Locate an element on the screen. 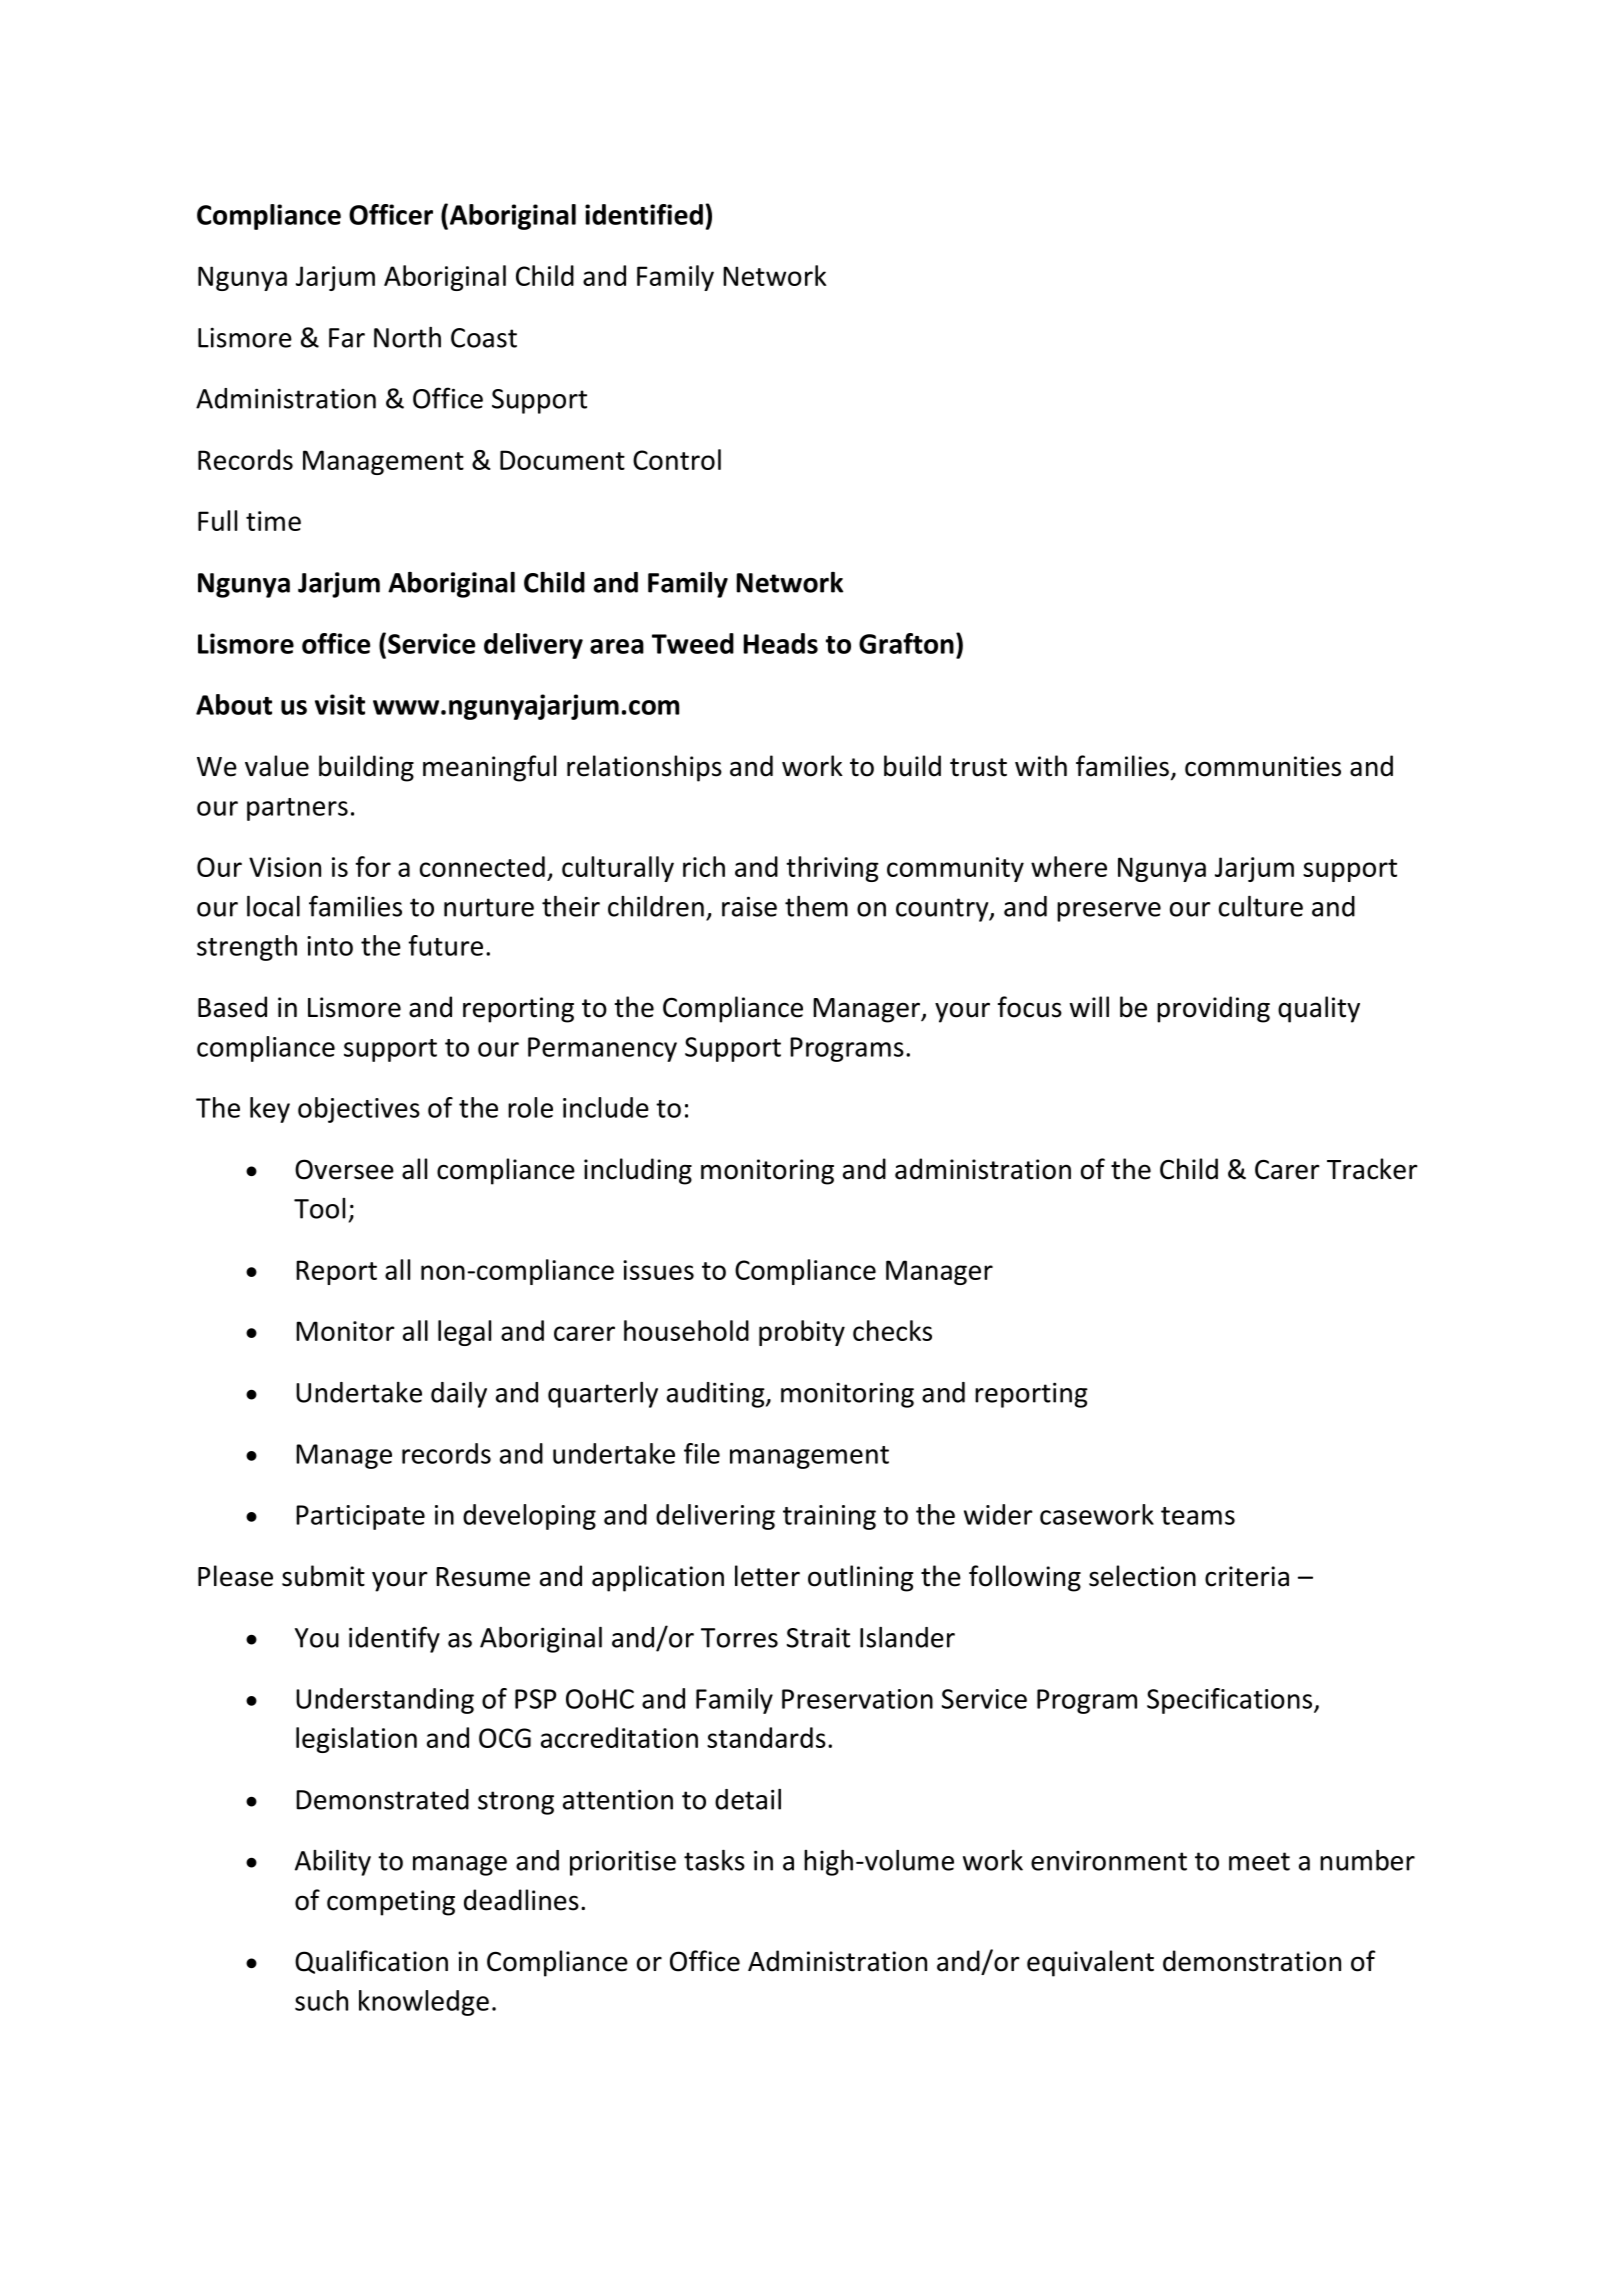 This screenshot has height=2293, width=1621. communities is located at coordinates (1263, 766).
